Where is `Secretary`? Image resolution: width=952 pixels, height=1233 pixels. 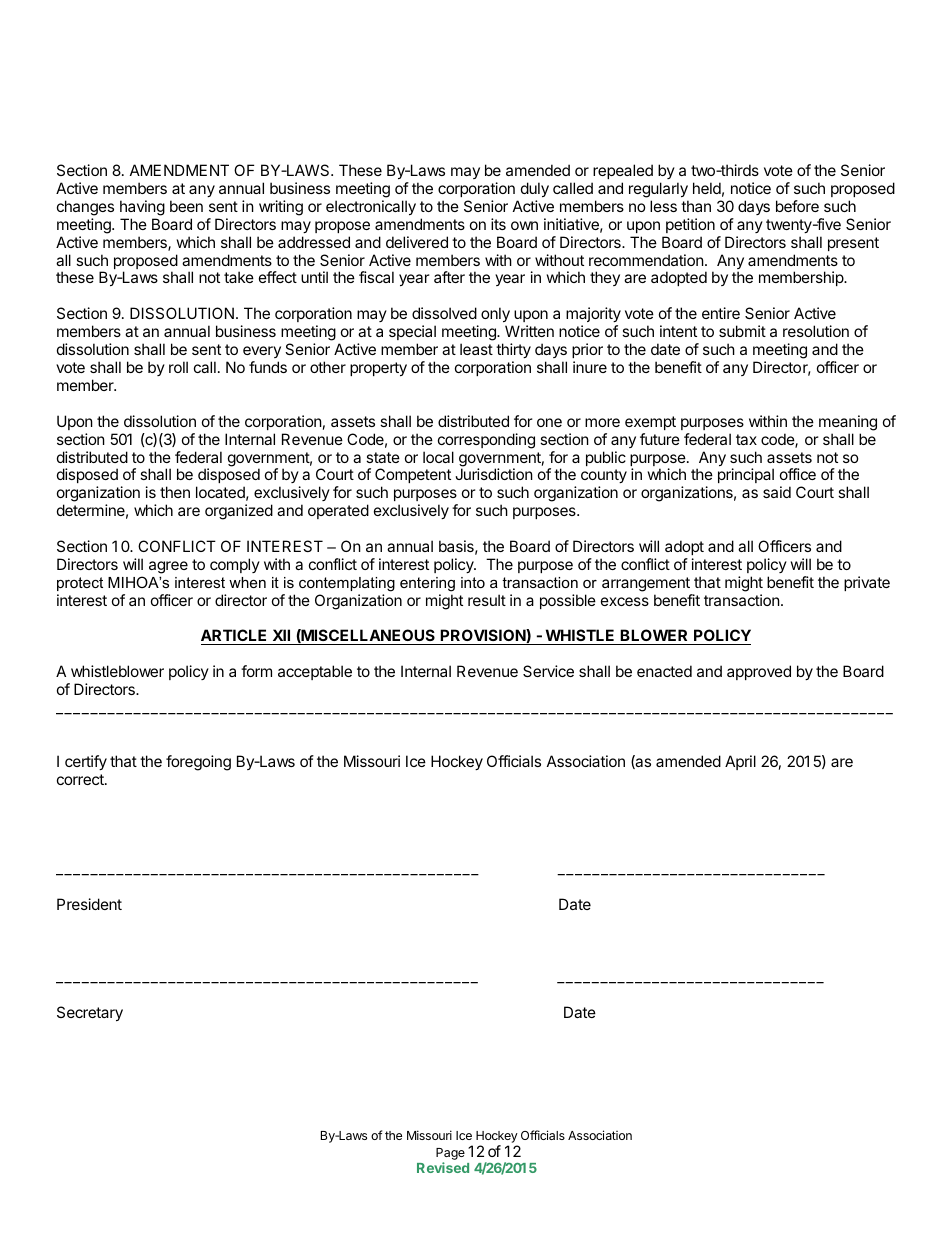 Secretary is located at coordinates (90, 1013).
